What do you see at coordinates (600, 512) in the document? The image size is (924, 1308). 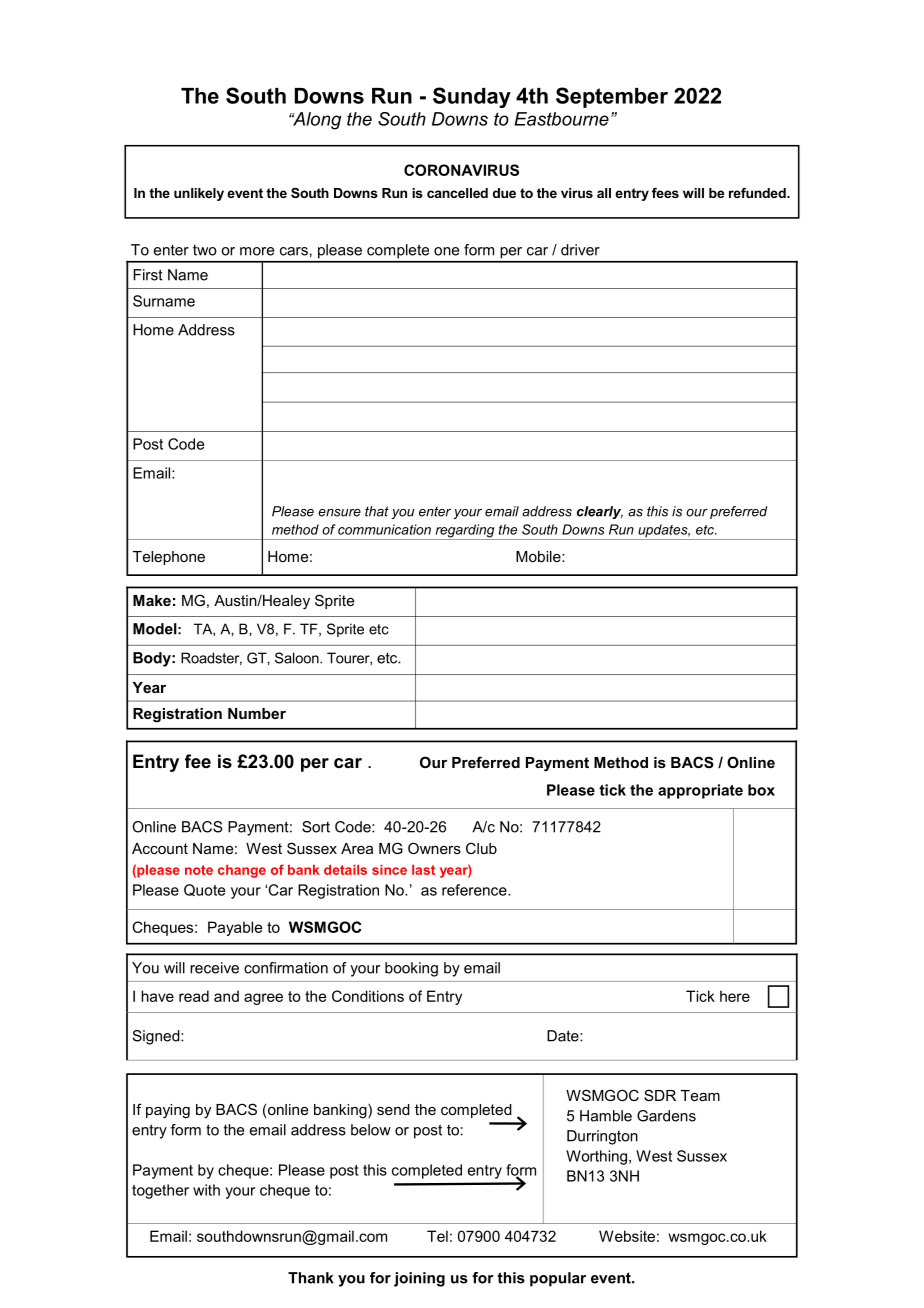 I see `clearly` at bounding box center [600, 512].
